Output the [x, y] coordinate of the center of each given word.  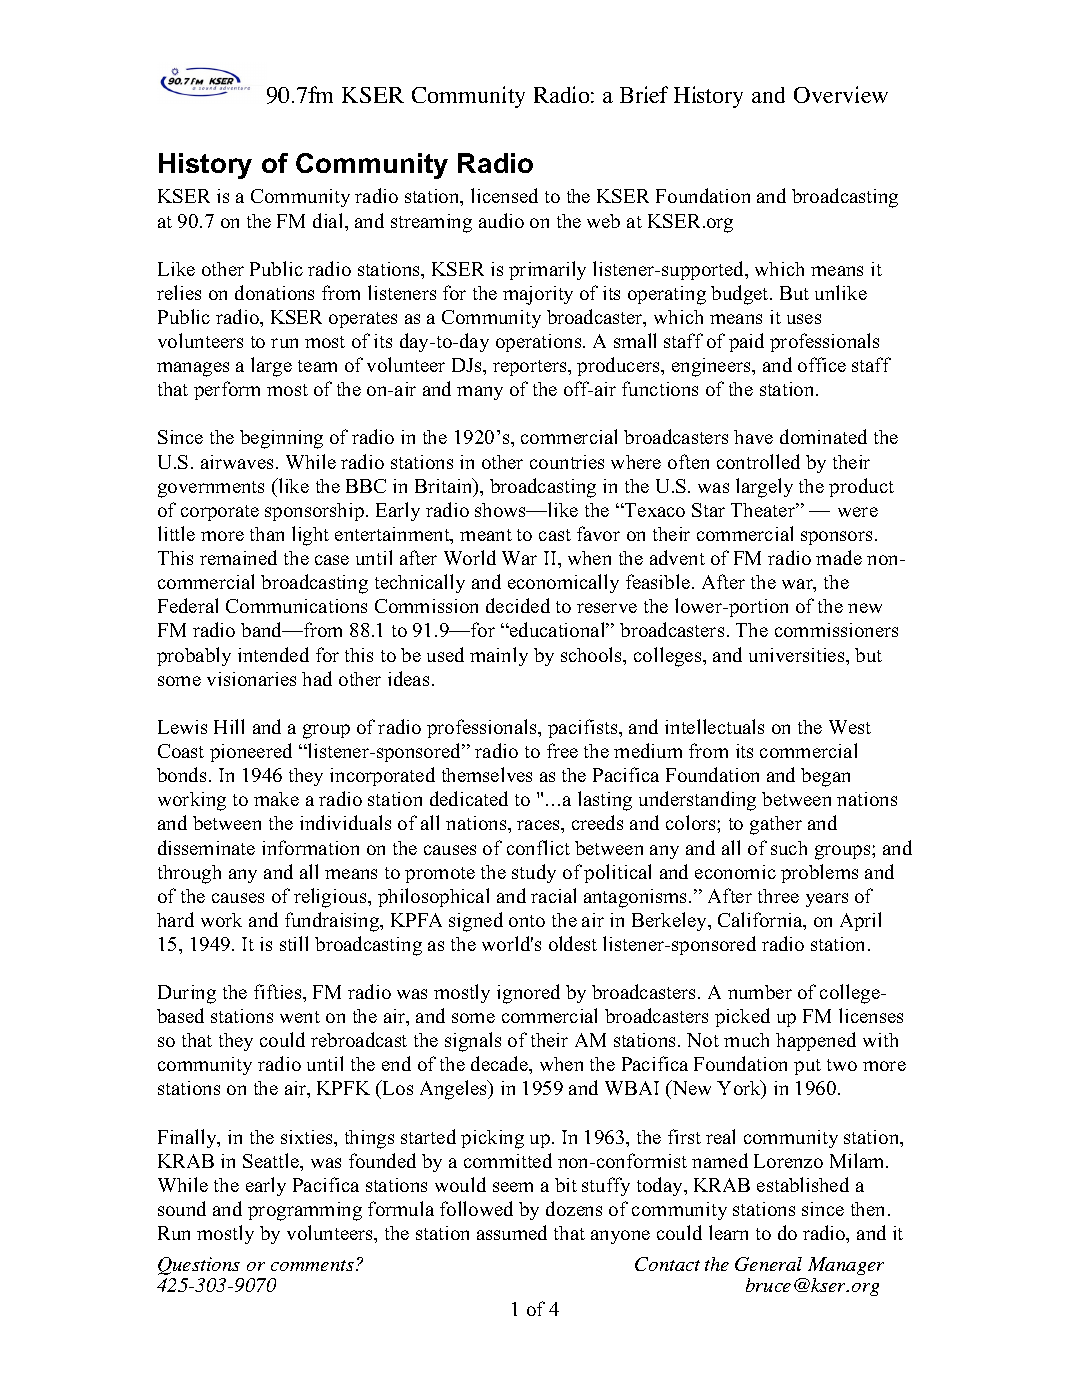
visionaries [251, 679]
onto [527, 921]
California [761, 921]
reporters [531, 368]
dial [329, 220]
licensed [504, 195]
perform [227, 390]
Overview [841, 94]
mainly [499, 656]
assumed [512, 1232]
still [294, 943]
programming [305, 1211]
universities [798, 655]
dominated [823, 436]
